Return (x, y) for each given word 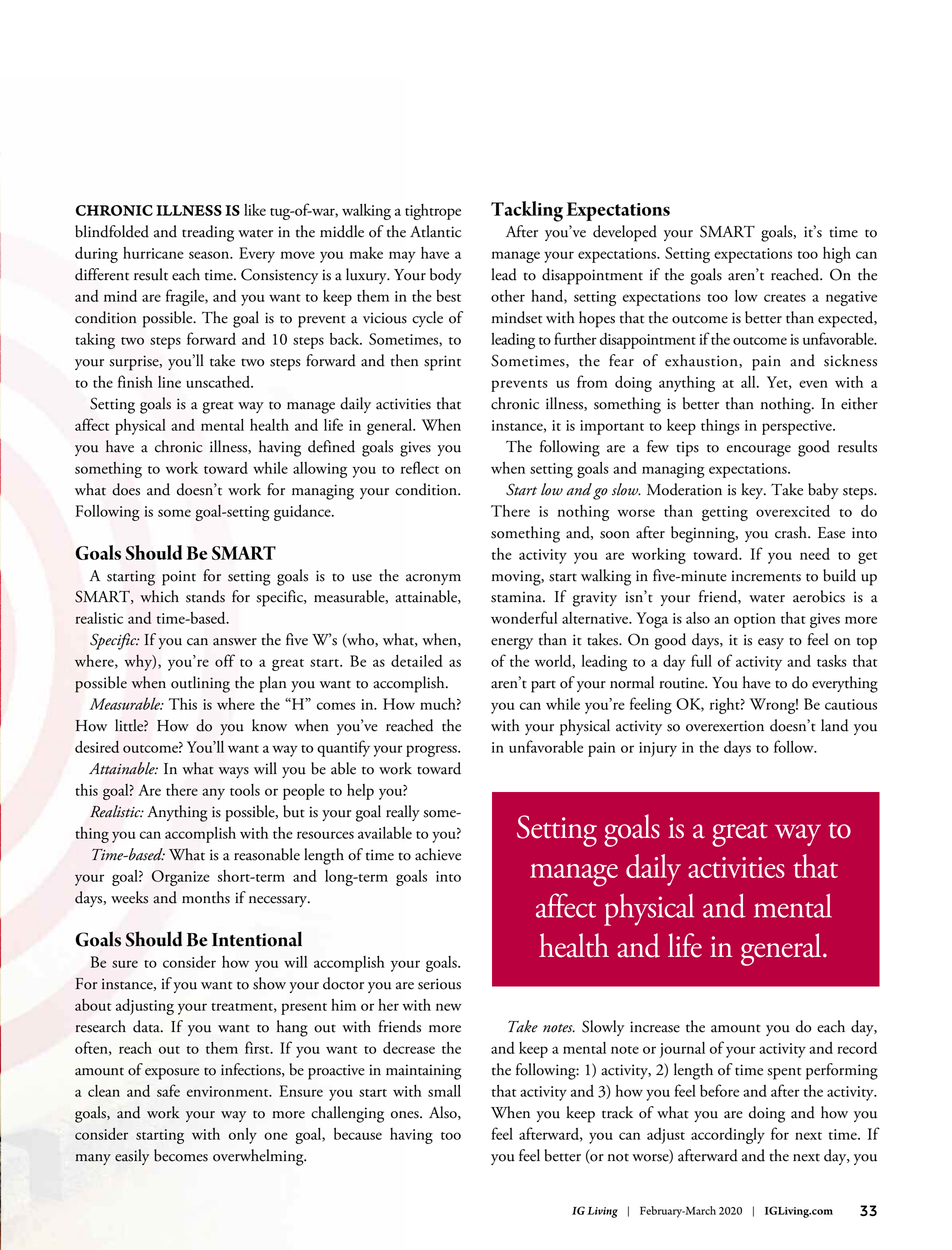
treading (208, 233)
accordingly (728, 1136)
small (444, 1091)
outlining (200, 684)
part (543, 686)
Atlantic (435, 231)
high (837, 255)
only (243, 1136)
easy (771, 643)
